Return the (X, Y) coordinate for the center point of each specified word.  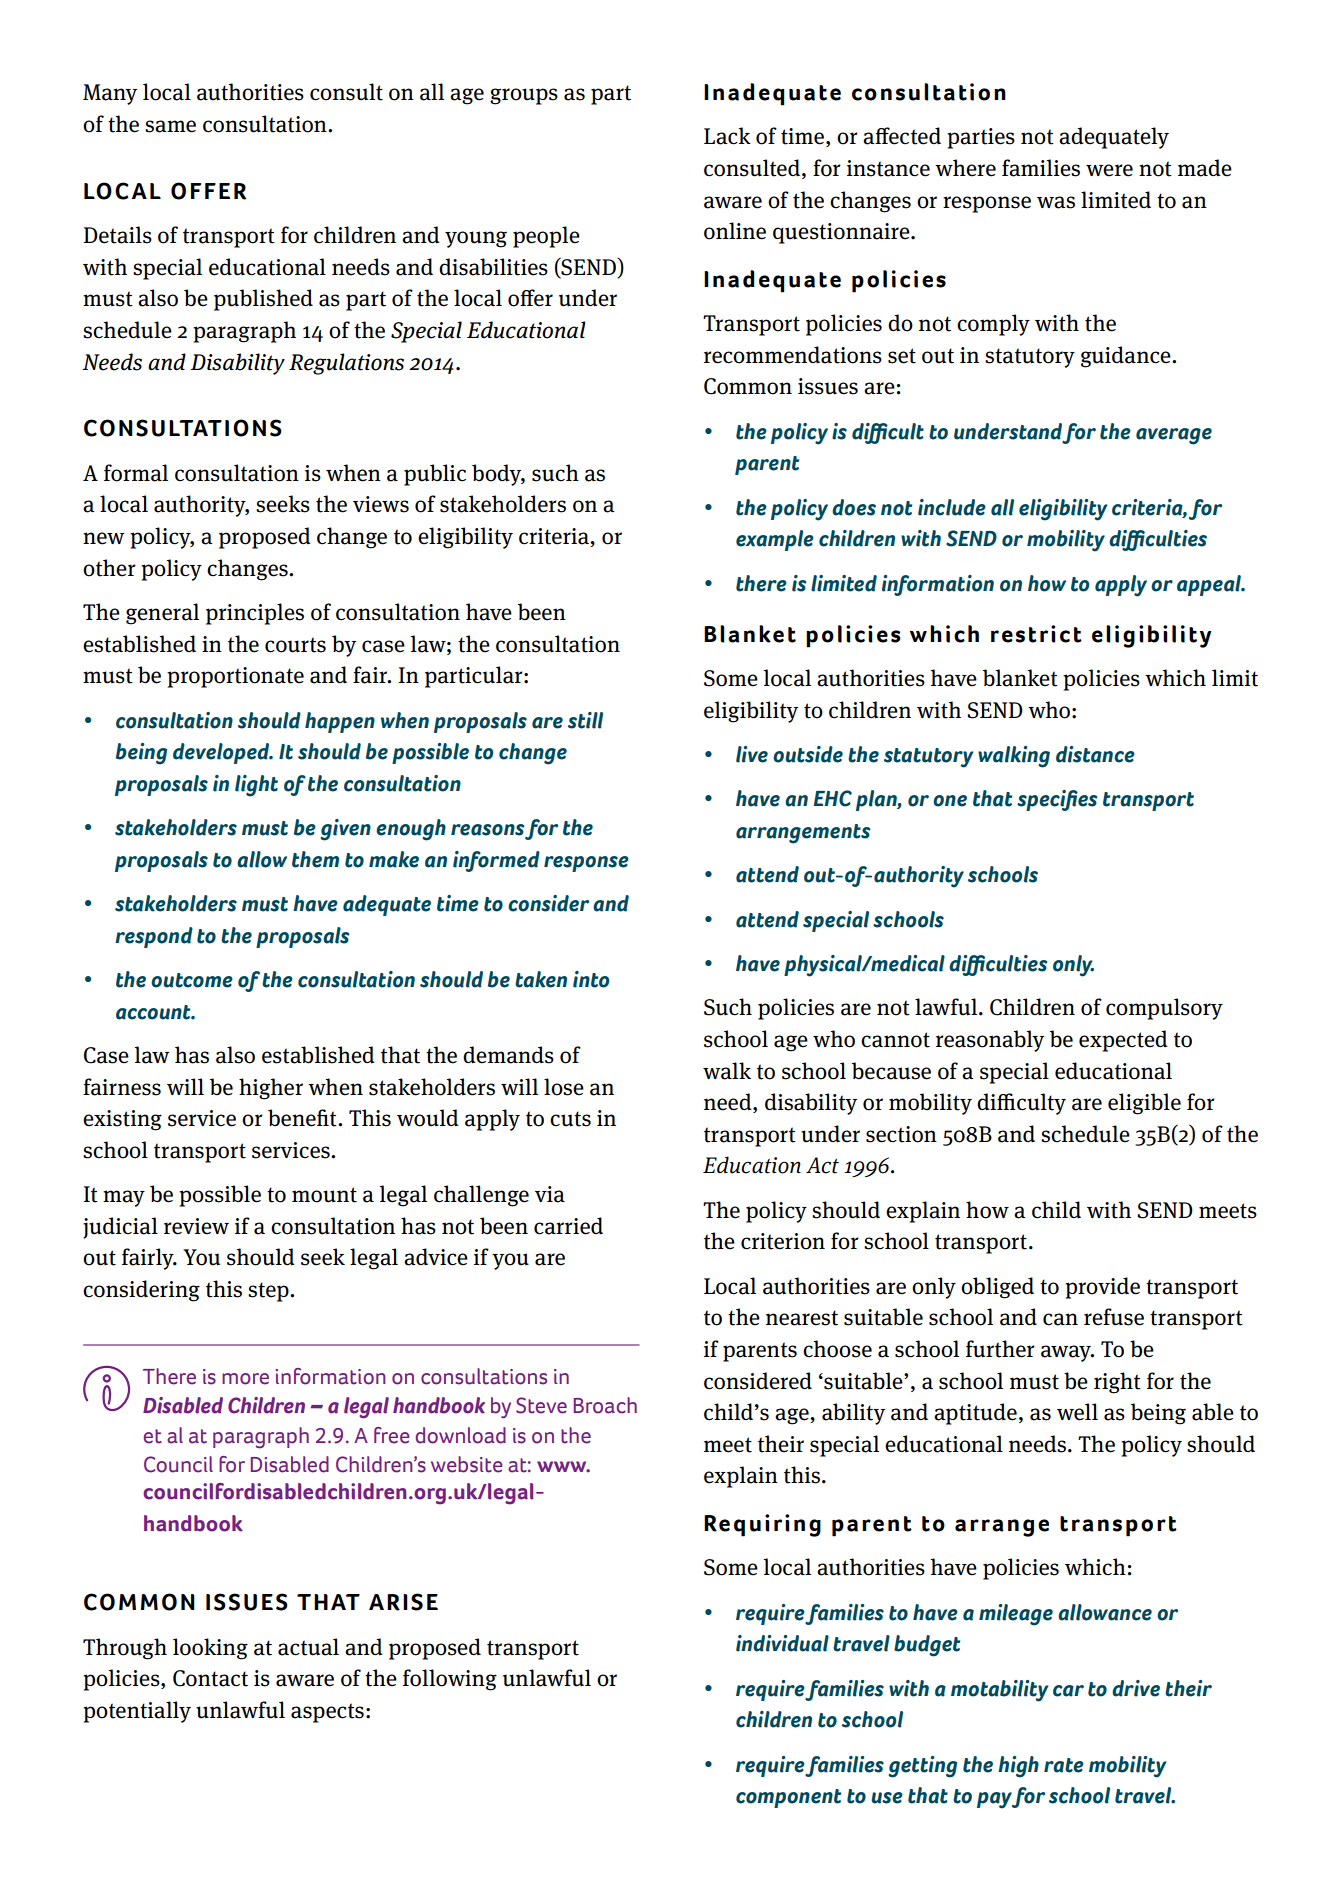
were (1109, 170)
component (788, 1798)
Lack (727, 136)
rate (1064, 1765)
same (170, 126)
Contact (210, 1678)
